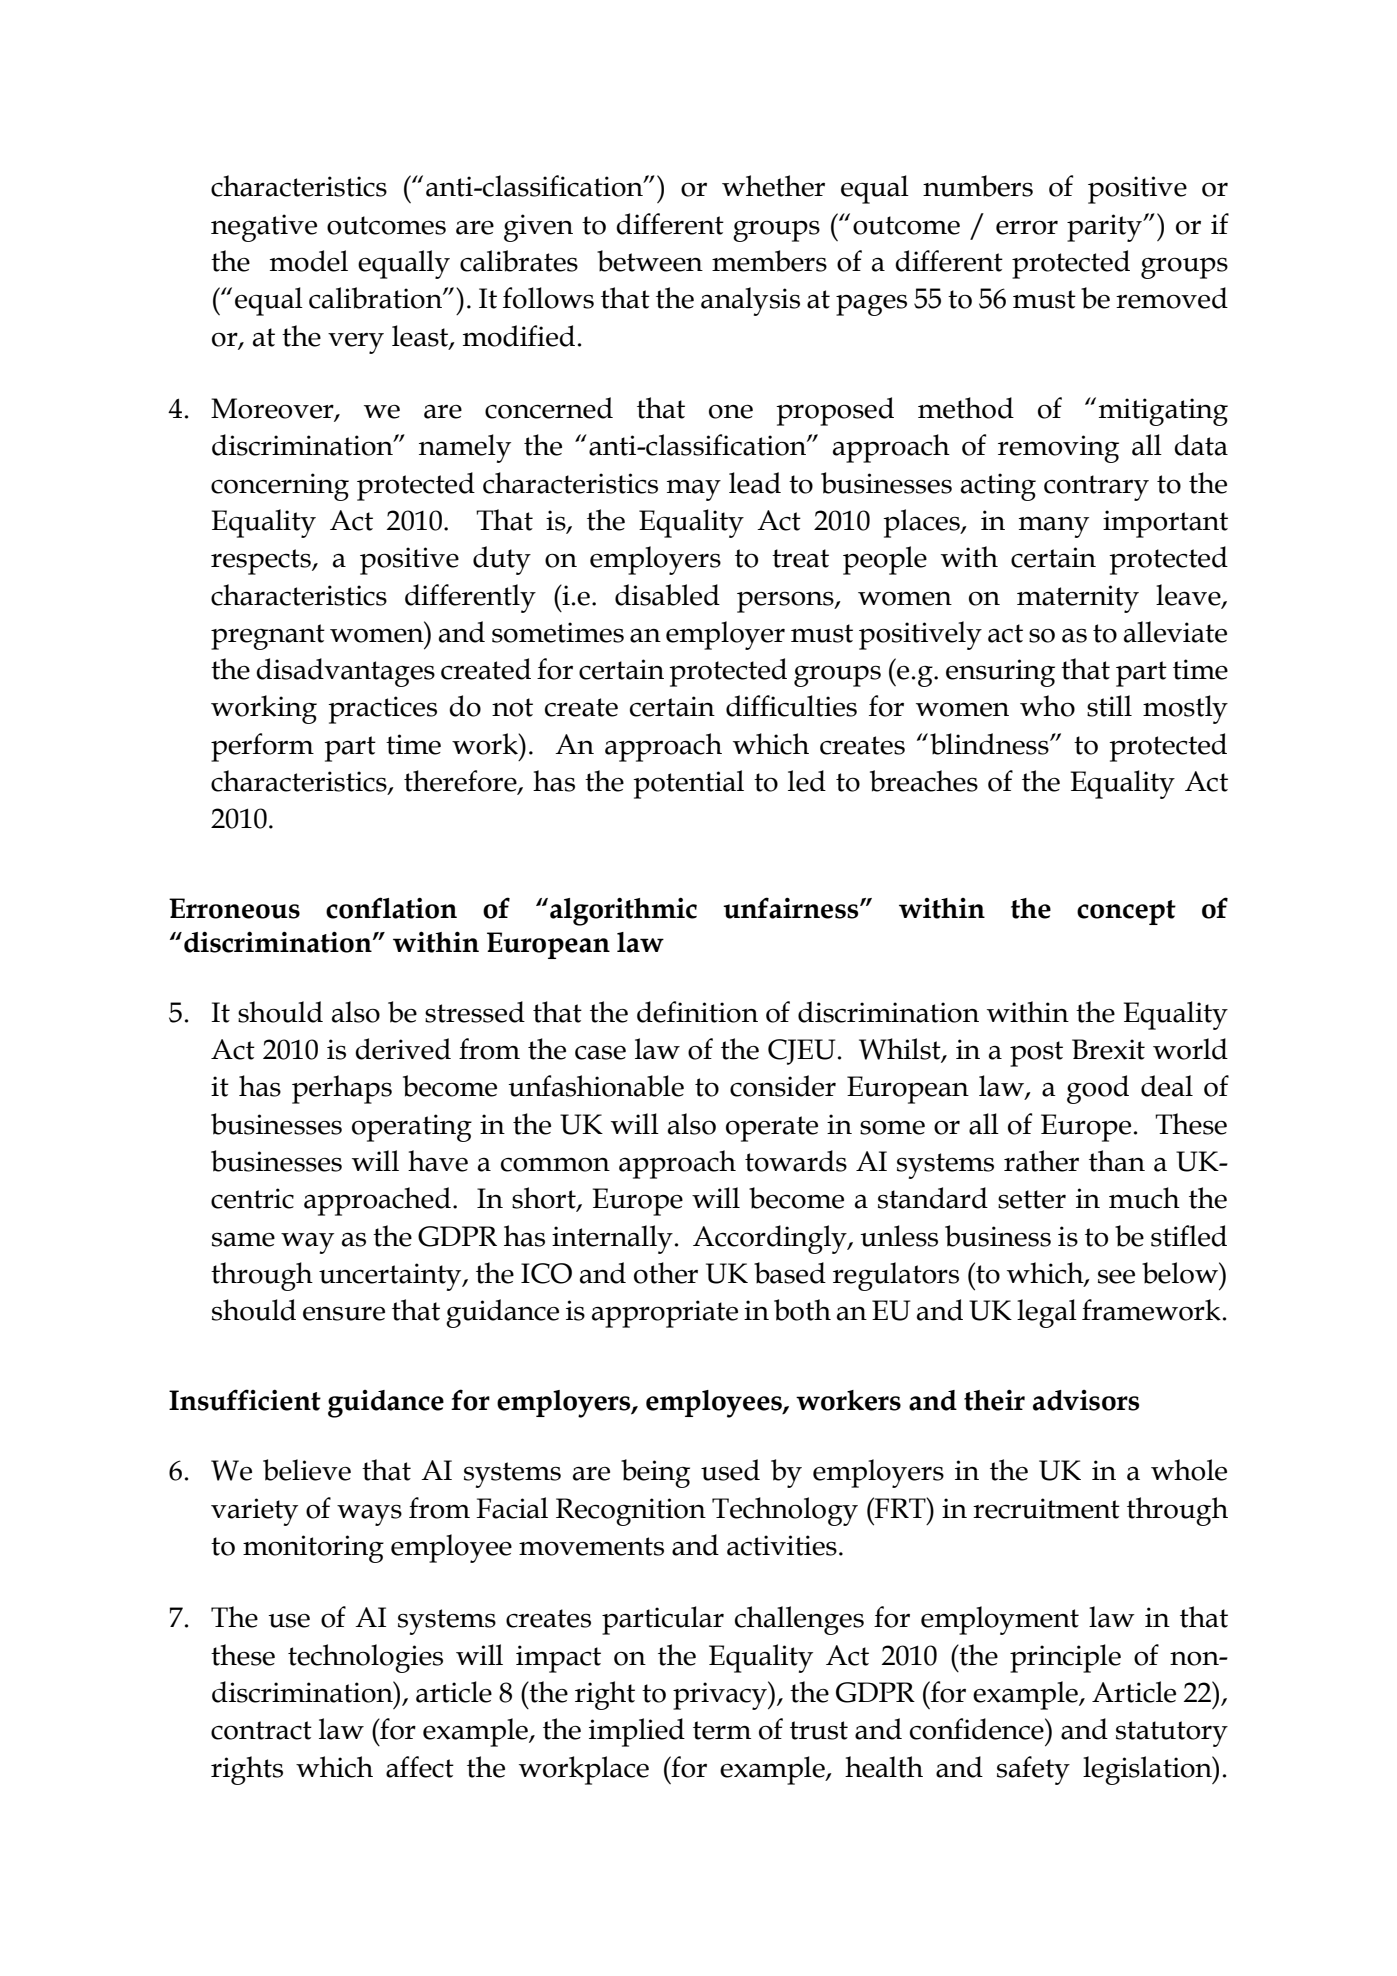  I want to click on technologies, so click(365, 1658).
